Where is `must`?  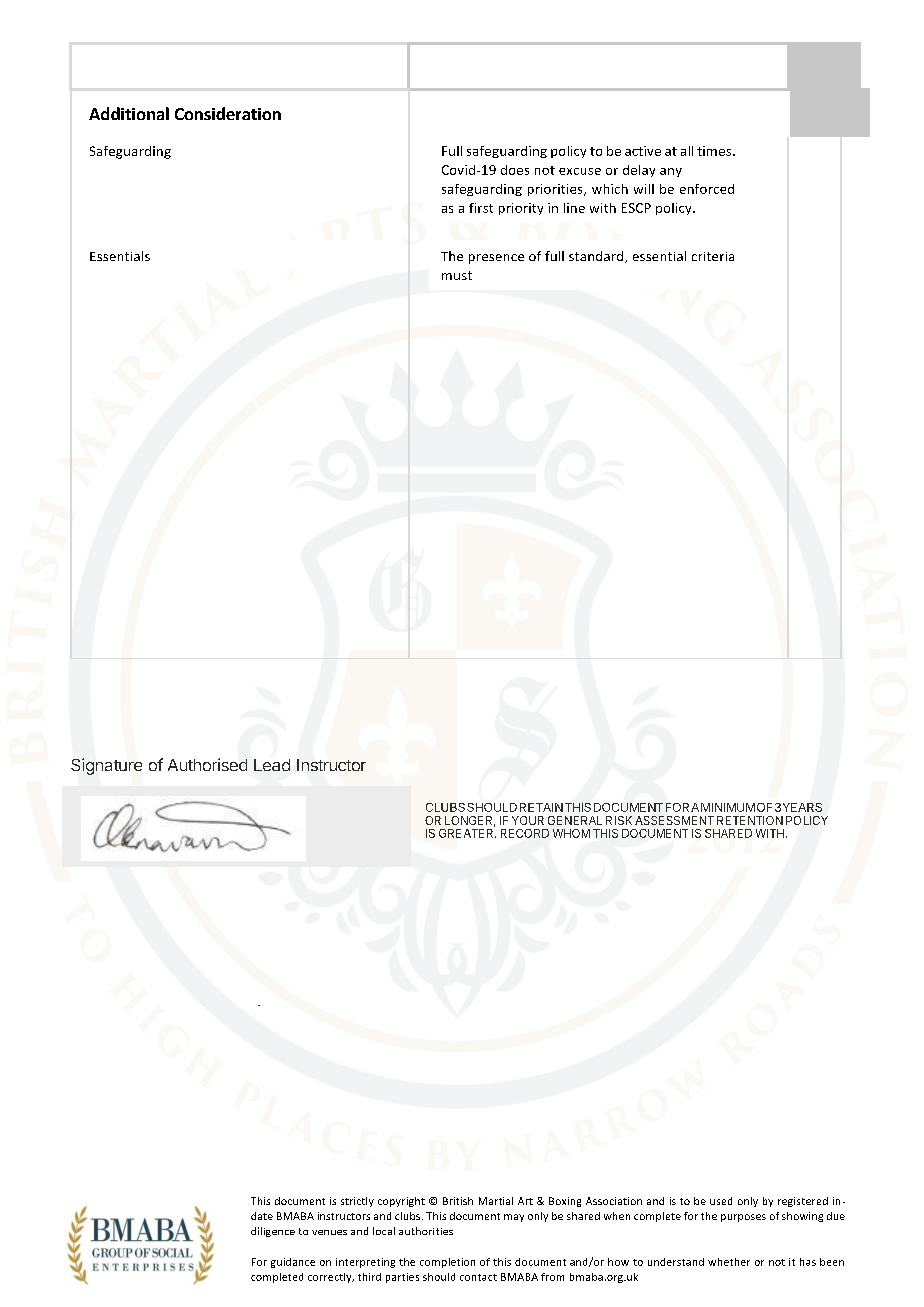 must is located at coordinates (457, 275).
